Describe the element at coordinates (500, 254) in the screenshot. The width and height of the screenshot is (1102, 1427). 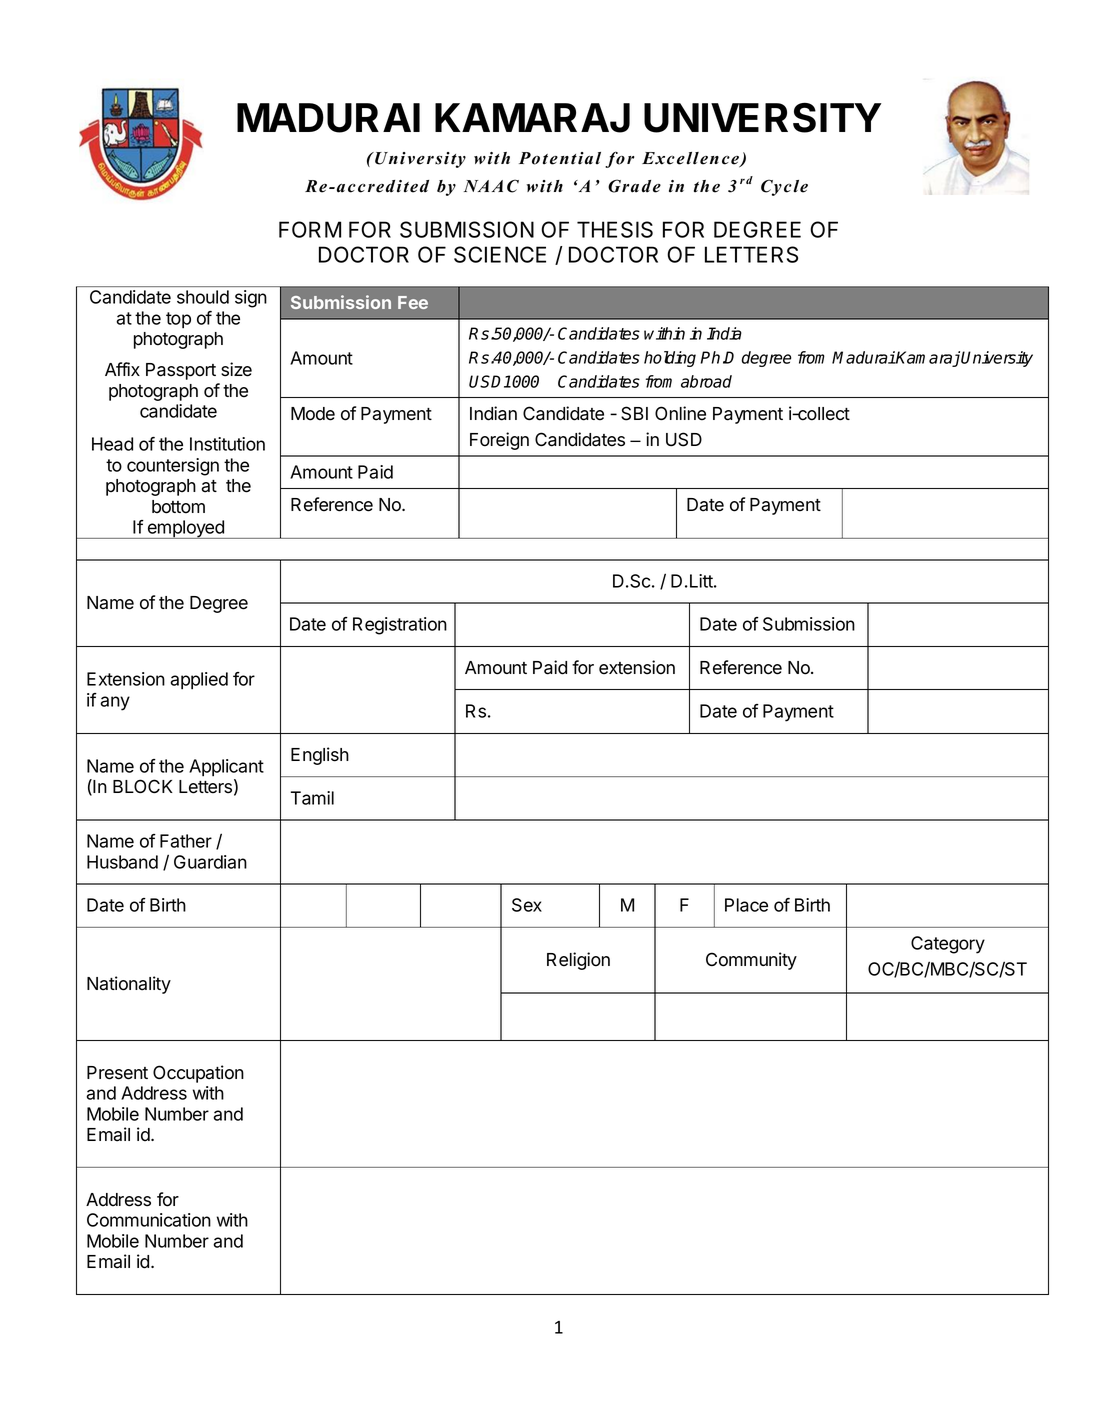
I see `SCIENCE` at that location.
